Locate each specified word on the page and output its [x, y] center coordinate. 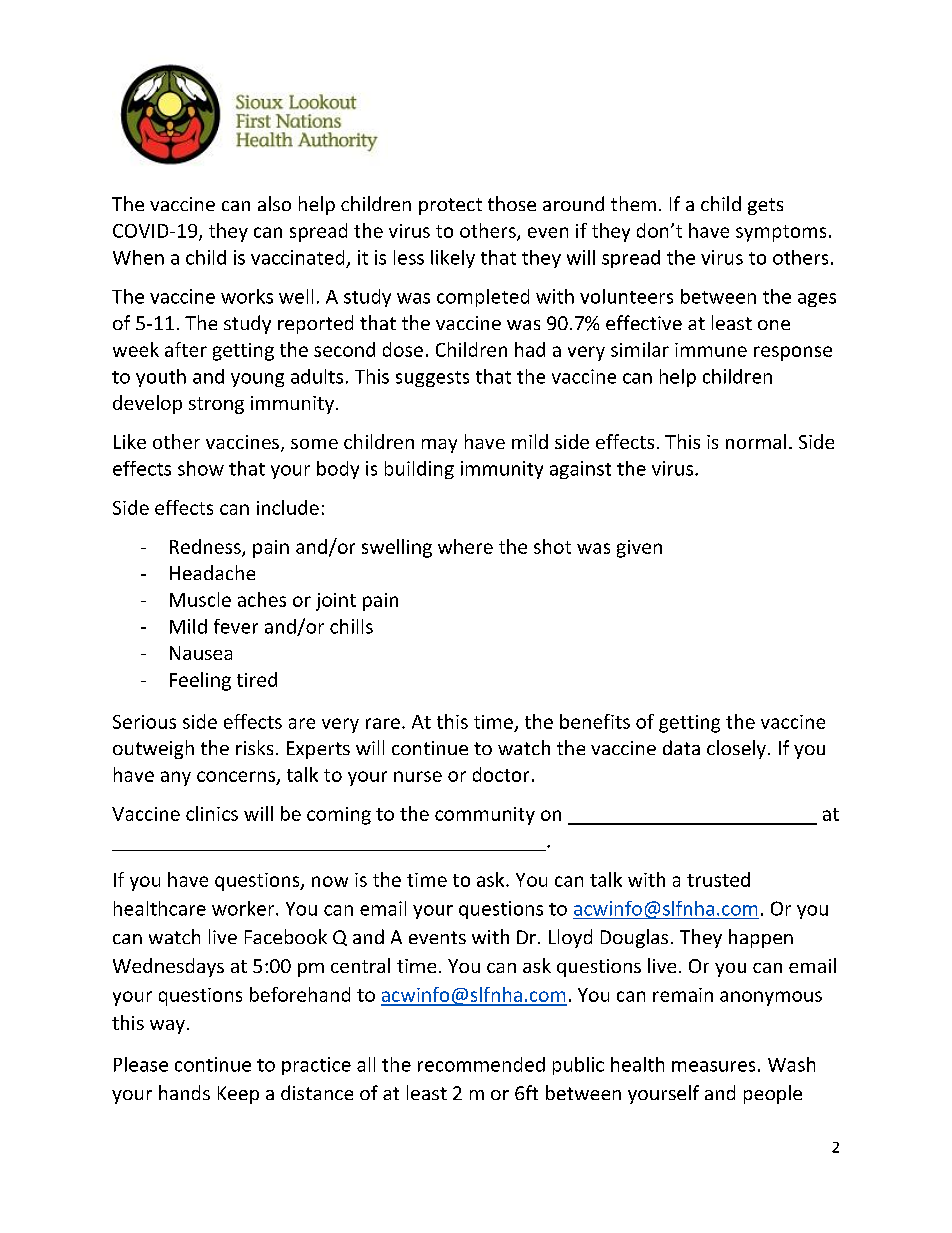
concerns [237, 777]
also [274, 203]
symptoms [781, 233]
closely [736, 749]
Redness [206, 547]
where [465, 546]
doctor [501, 774]
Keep [238, 1095]
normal [756, 441]
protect [450, 206]
